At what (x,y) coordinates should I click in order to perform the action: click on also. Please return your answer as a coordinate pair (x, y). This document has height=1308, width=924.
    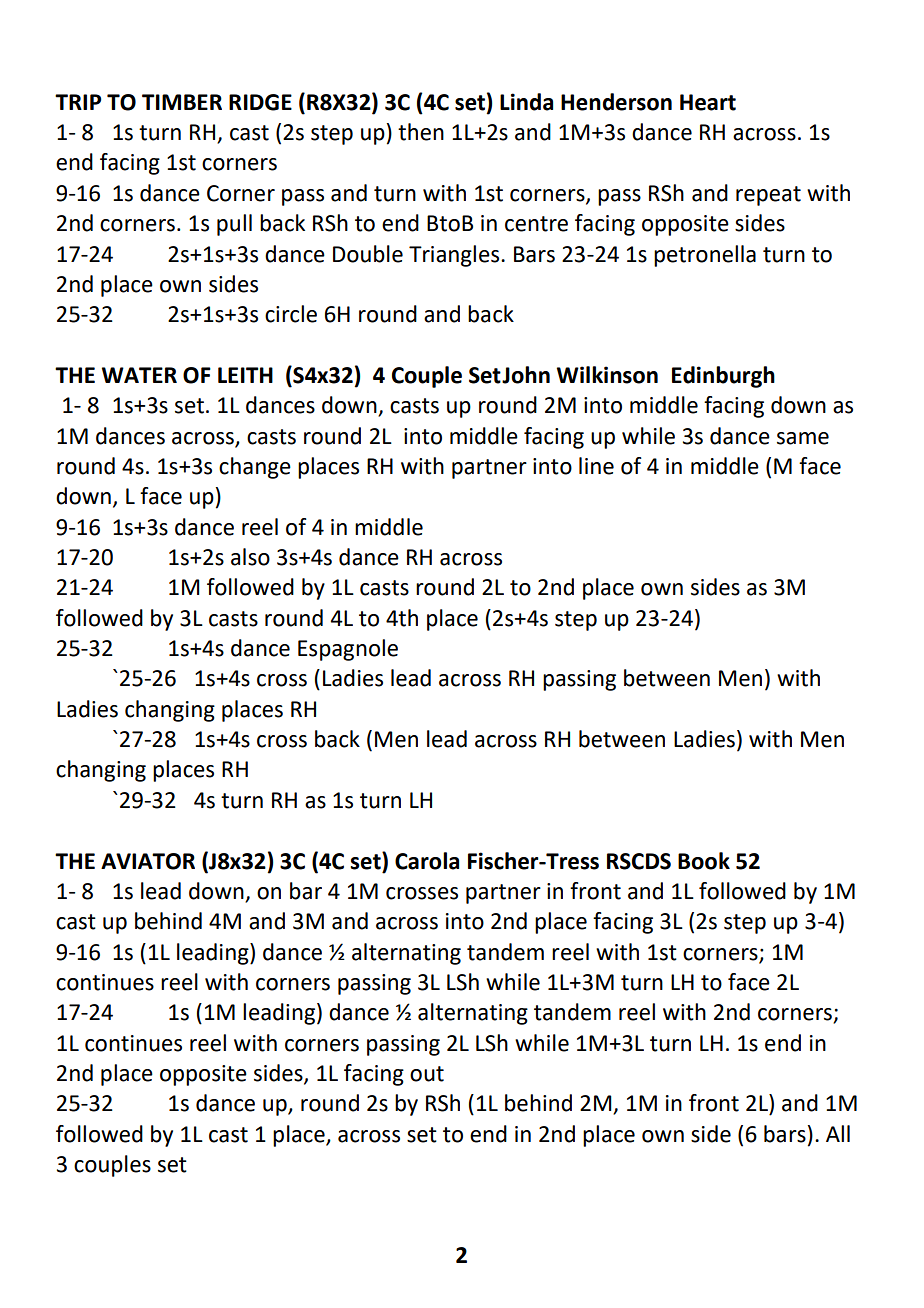
    Looking at the image, I should click on (250, 557).
